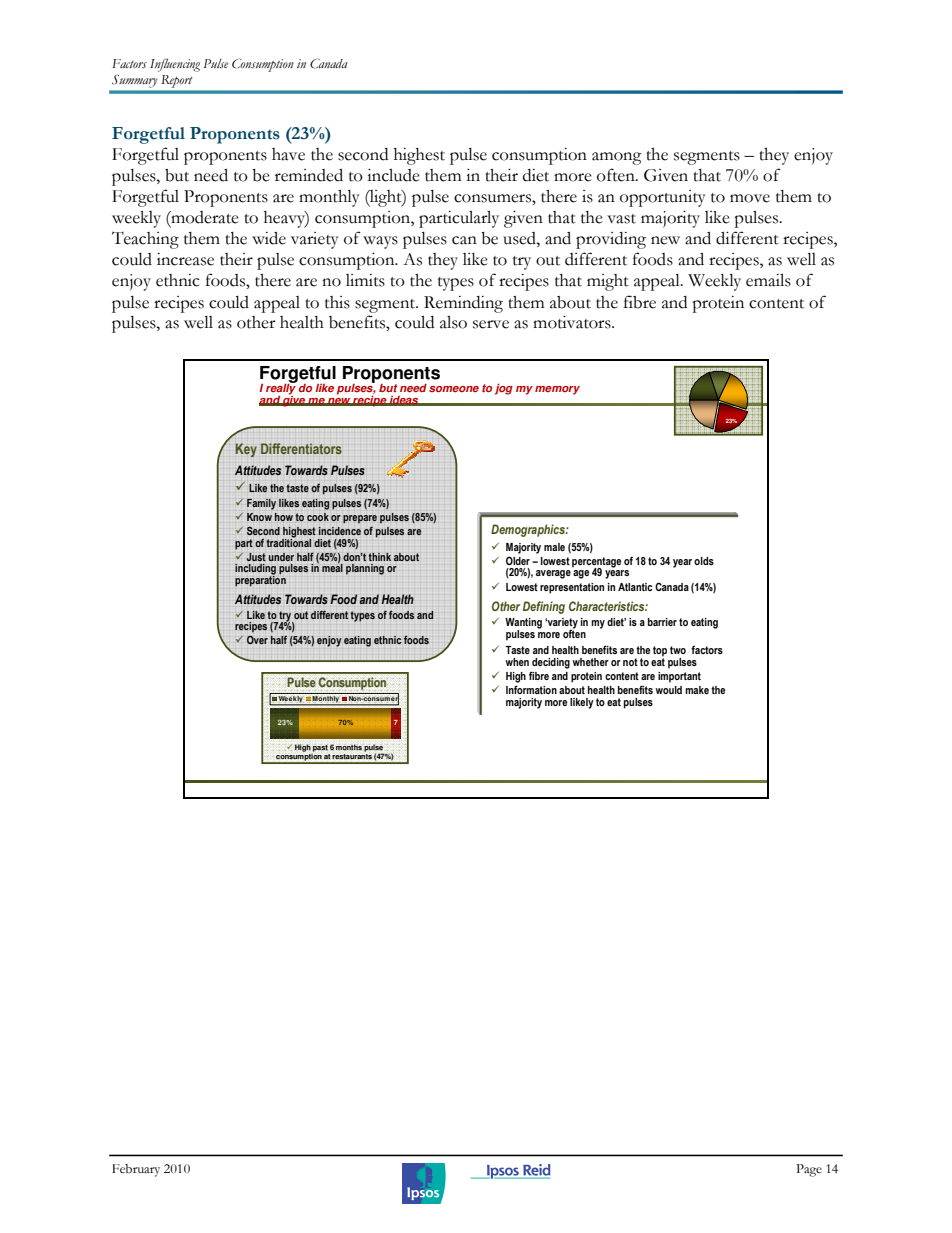 This screenshot has height=1233, width=952. What do you see at coordinates (704, 561) in the screenshot?
I see `olds` at bounding box center [704, 561].
